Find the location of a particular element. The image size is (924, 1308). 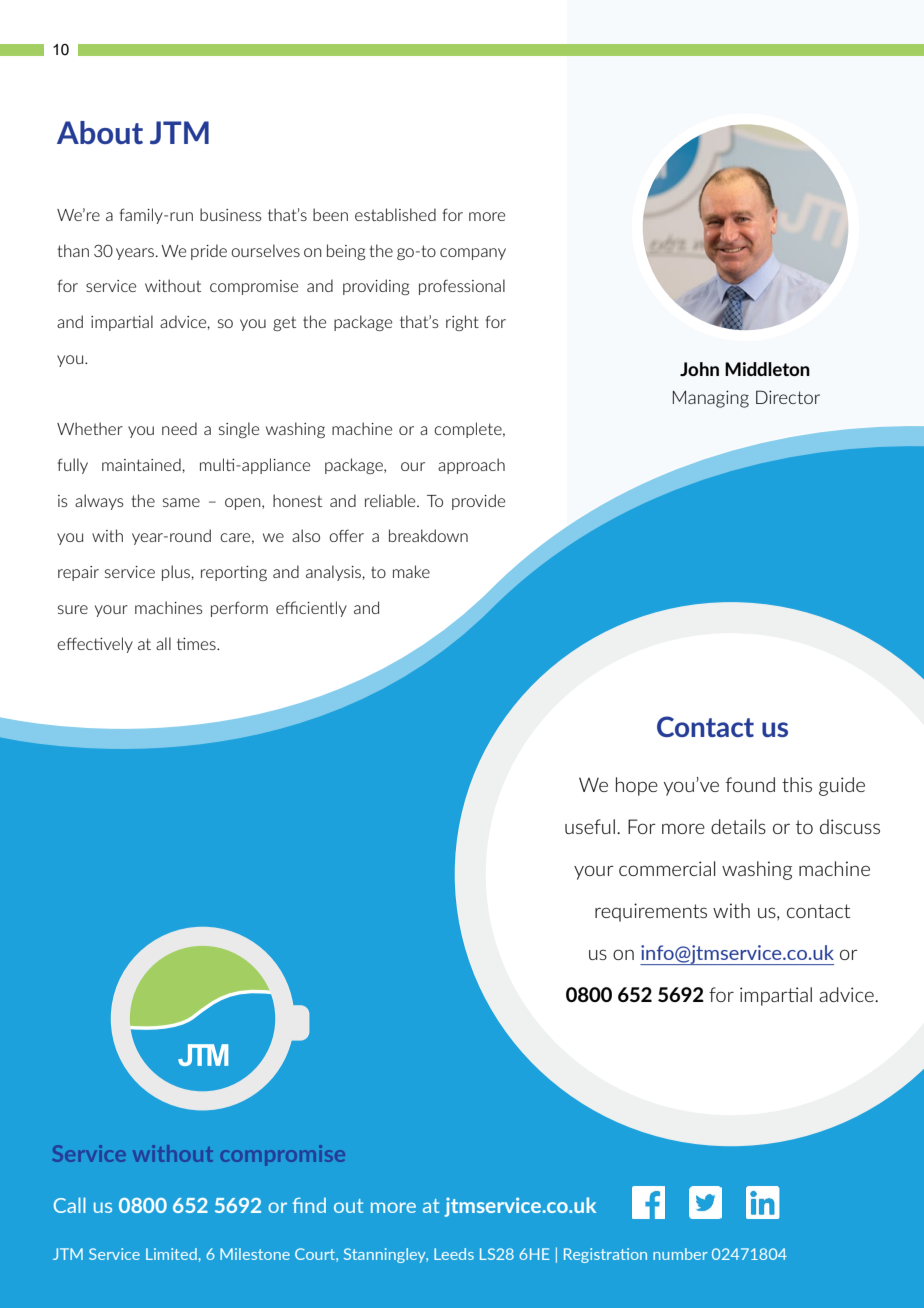

commercial is located at coordinates (667, 868).
